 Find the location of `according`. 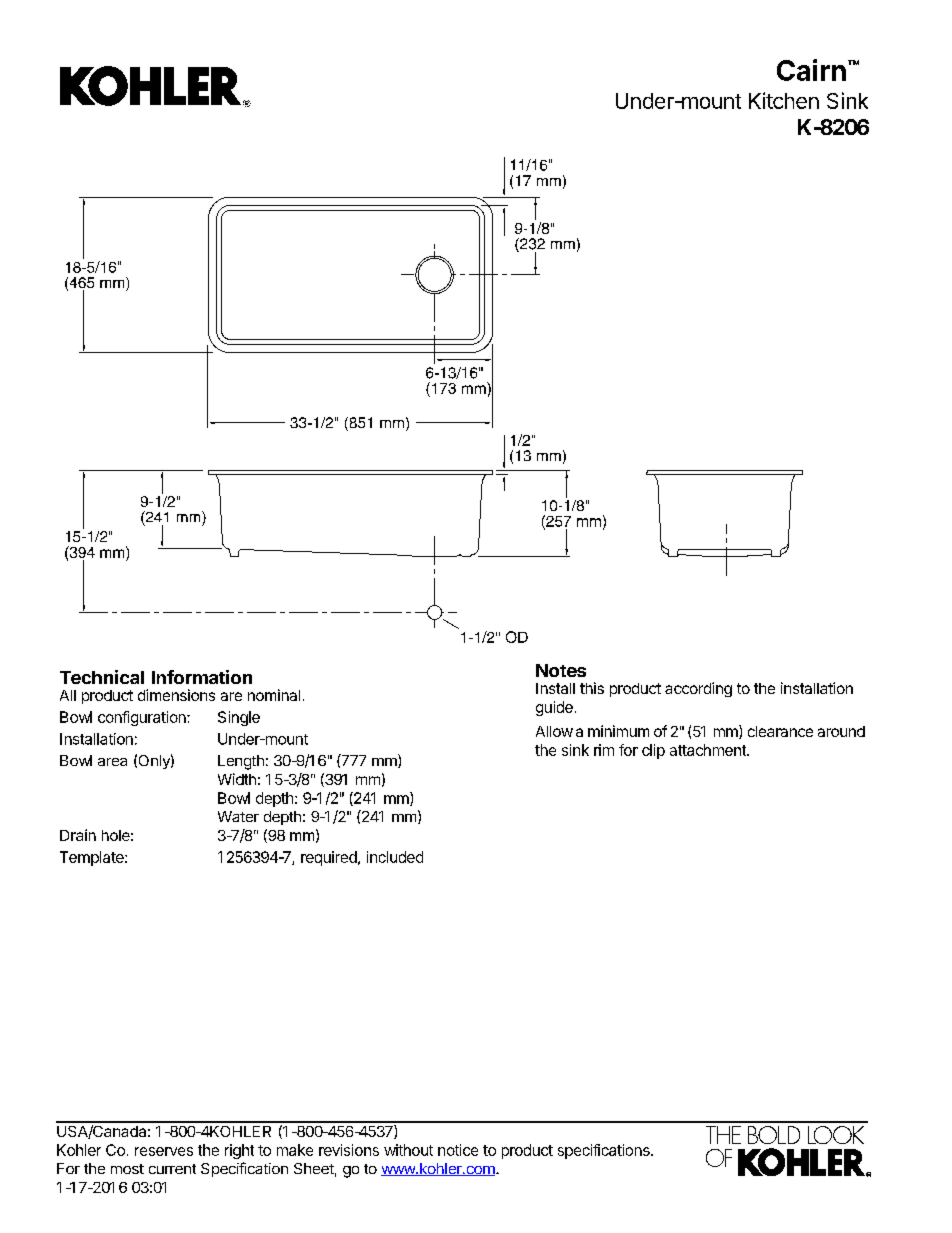

according is located at coordinates (698, 689).
